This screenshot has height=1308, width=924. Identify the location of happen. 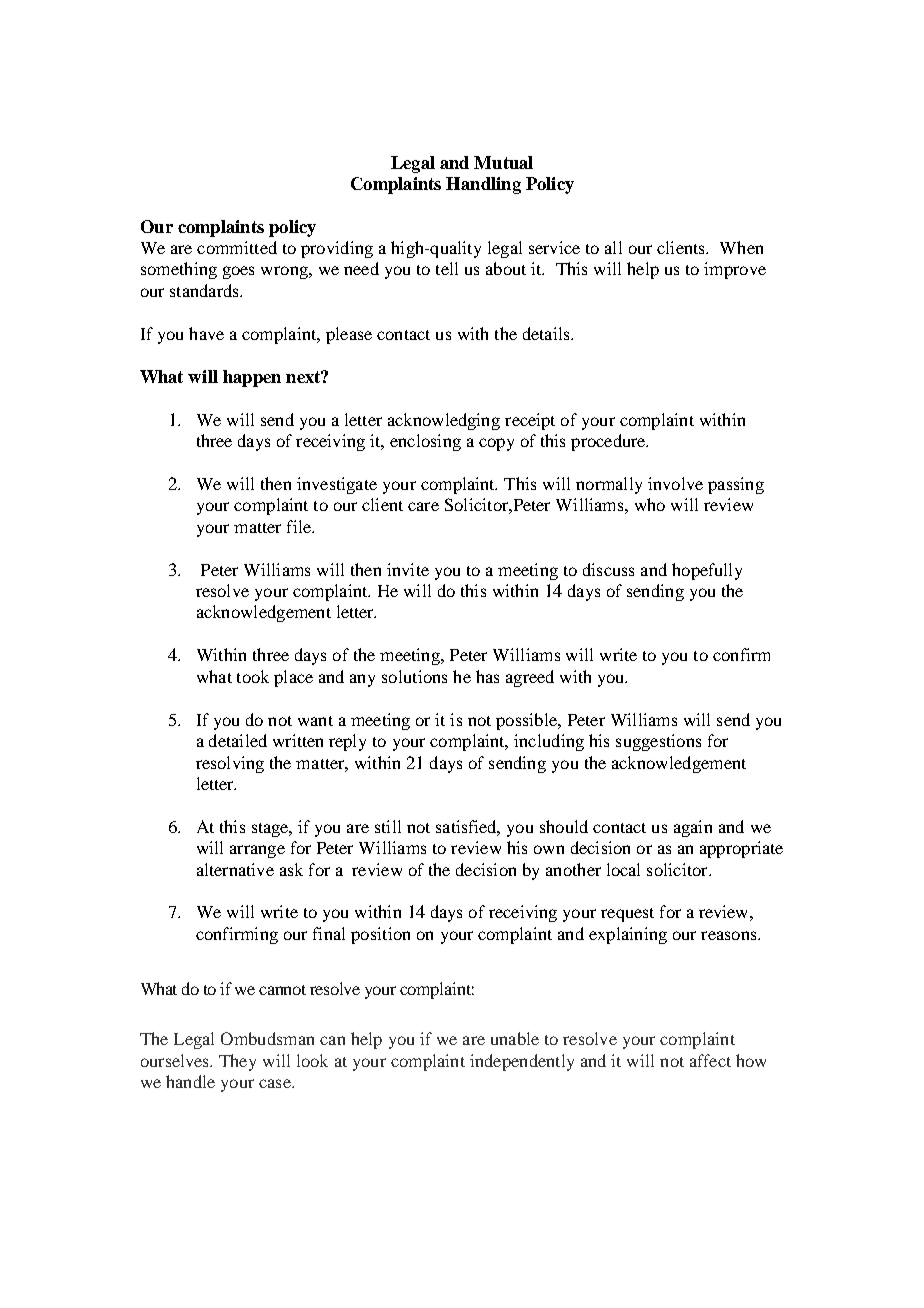
(252, 378).
